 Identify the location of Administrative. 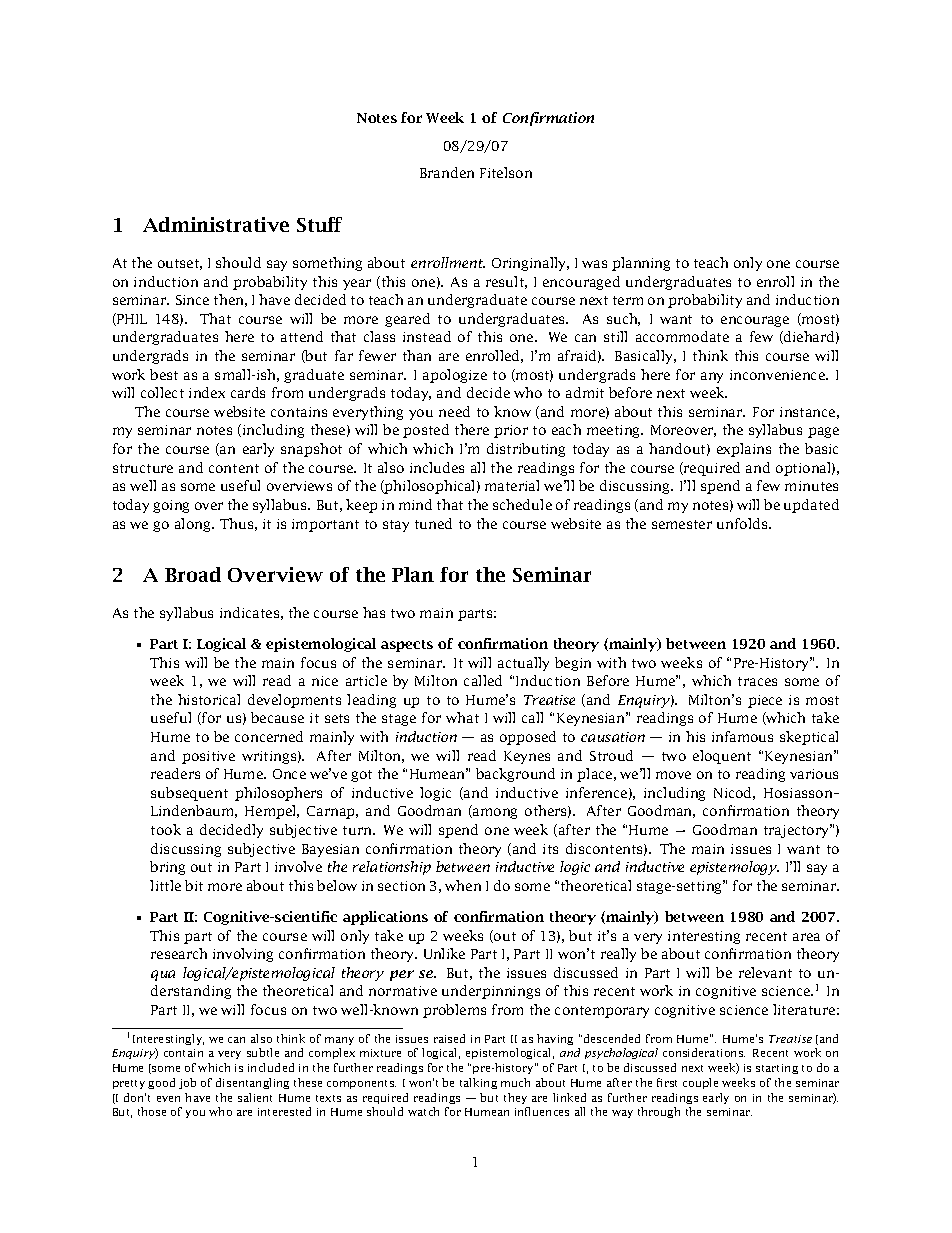
(216, 224).
